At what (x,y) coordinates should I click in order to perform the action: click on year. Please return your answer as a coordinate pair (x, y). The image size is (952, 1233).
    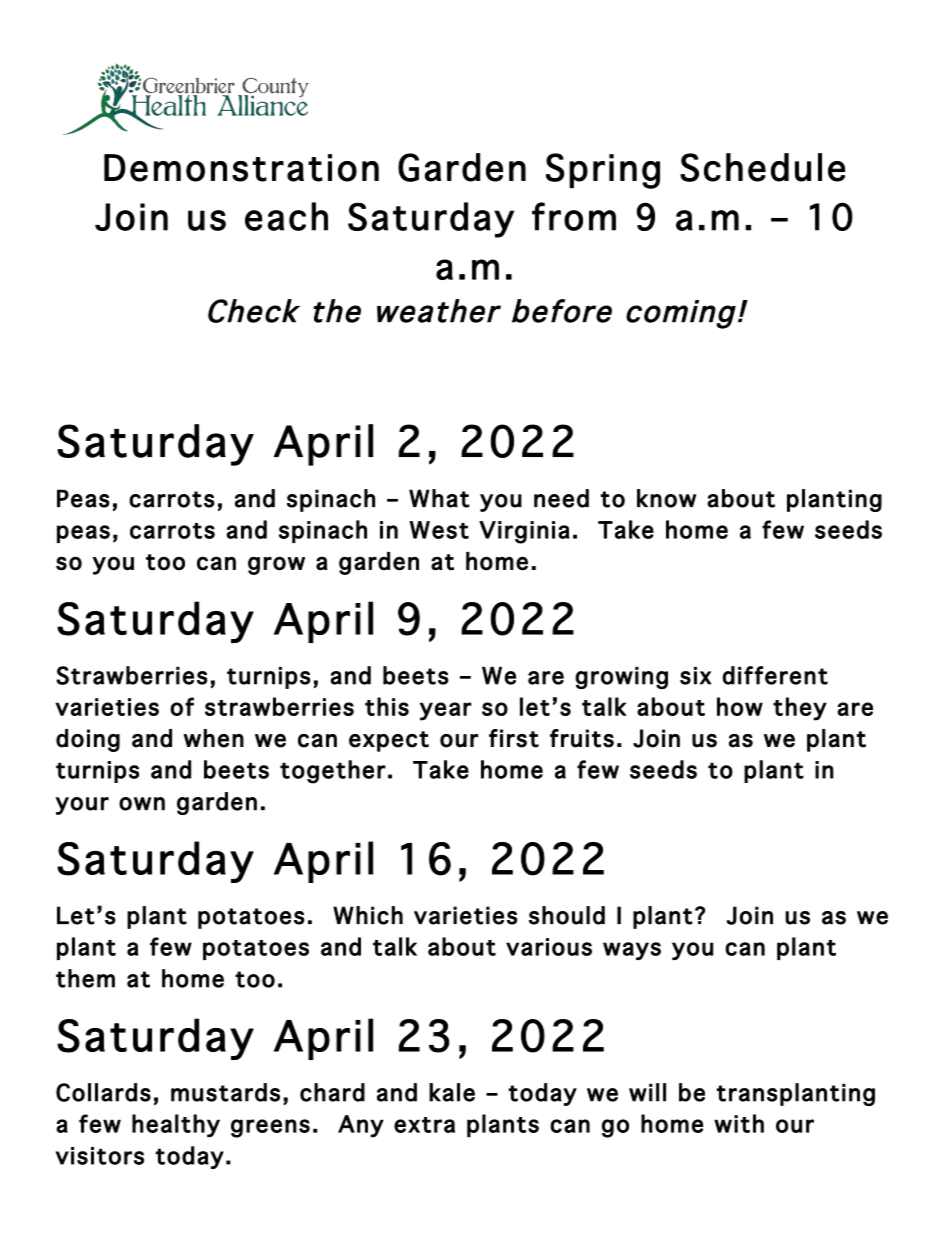
    Looking at the image, I should click on (446, 711).
